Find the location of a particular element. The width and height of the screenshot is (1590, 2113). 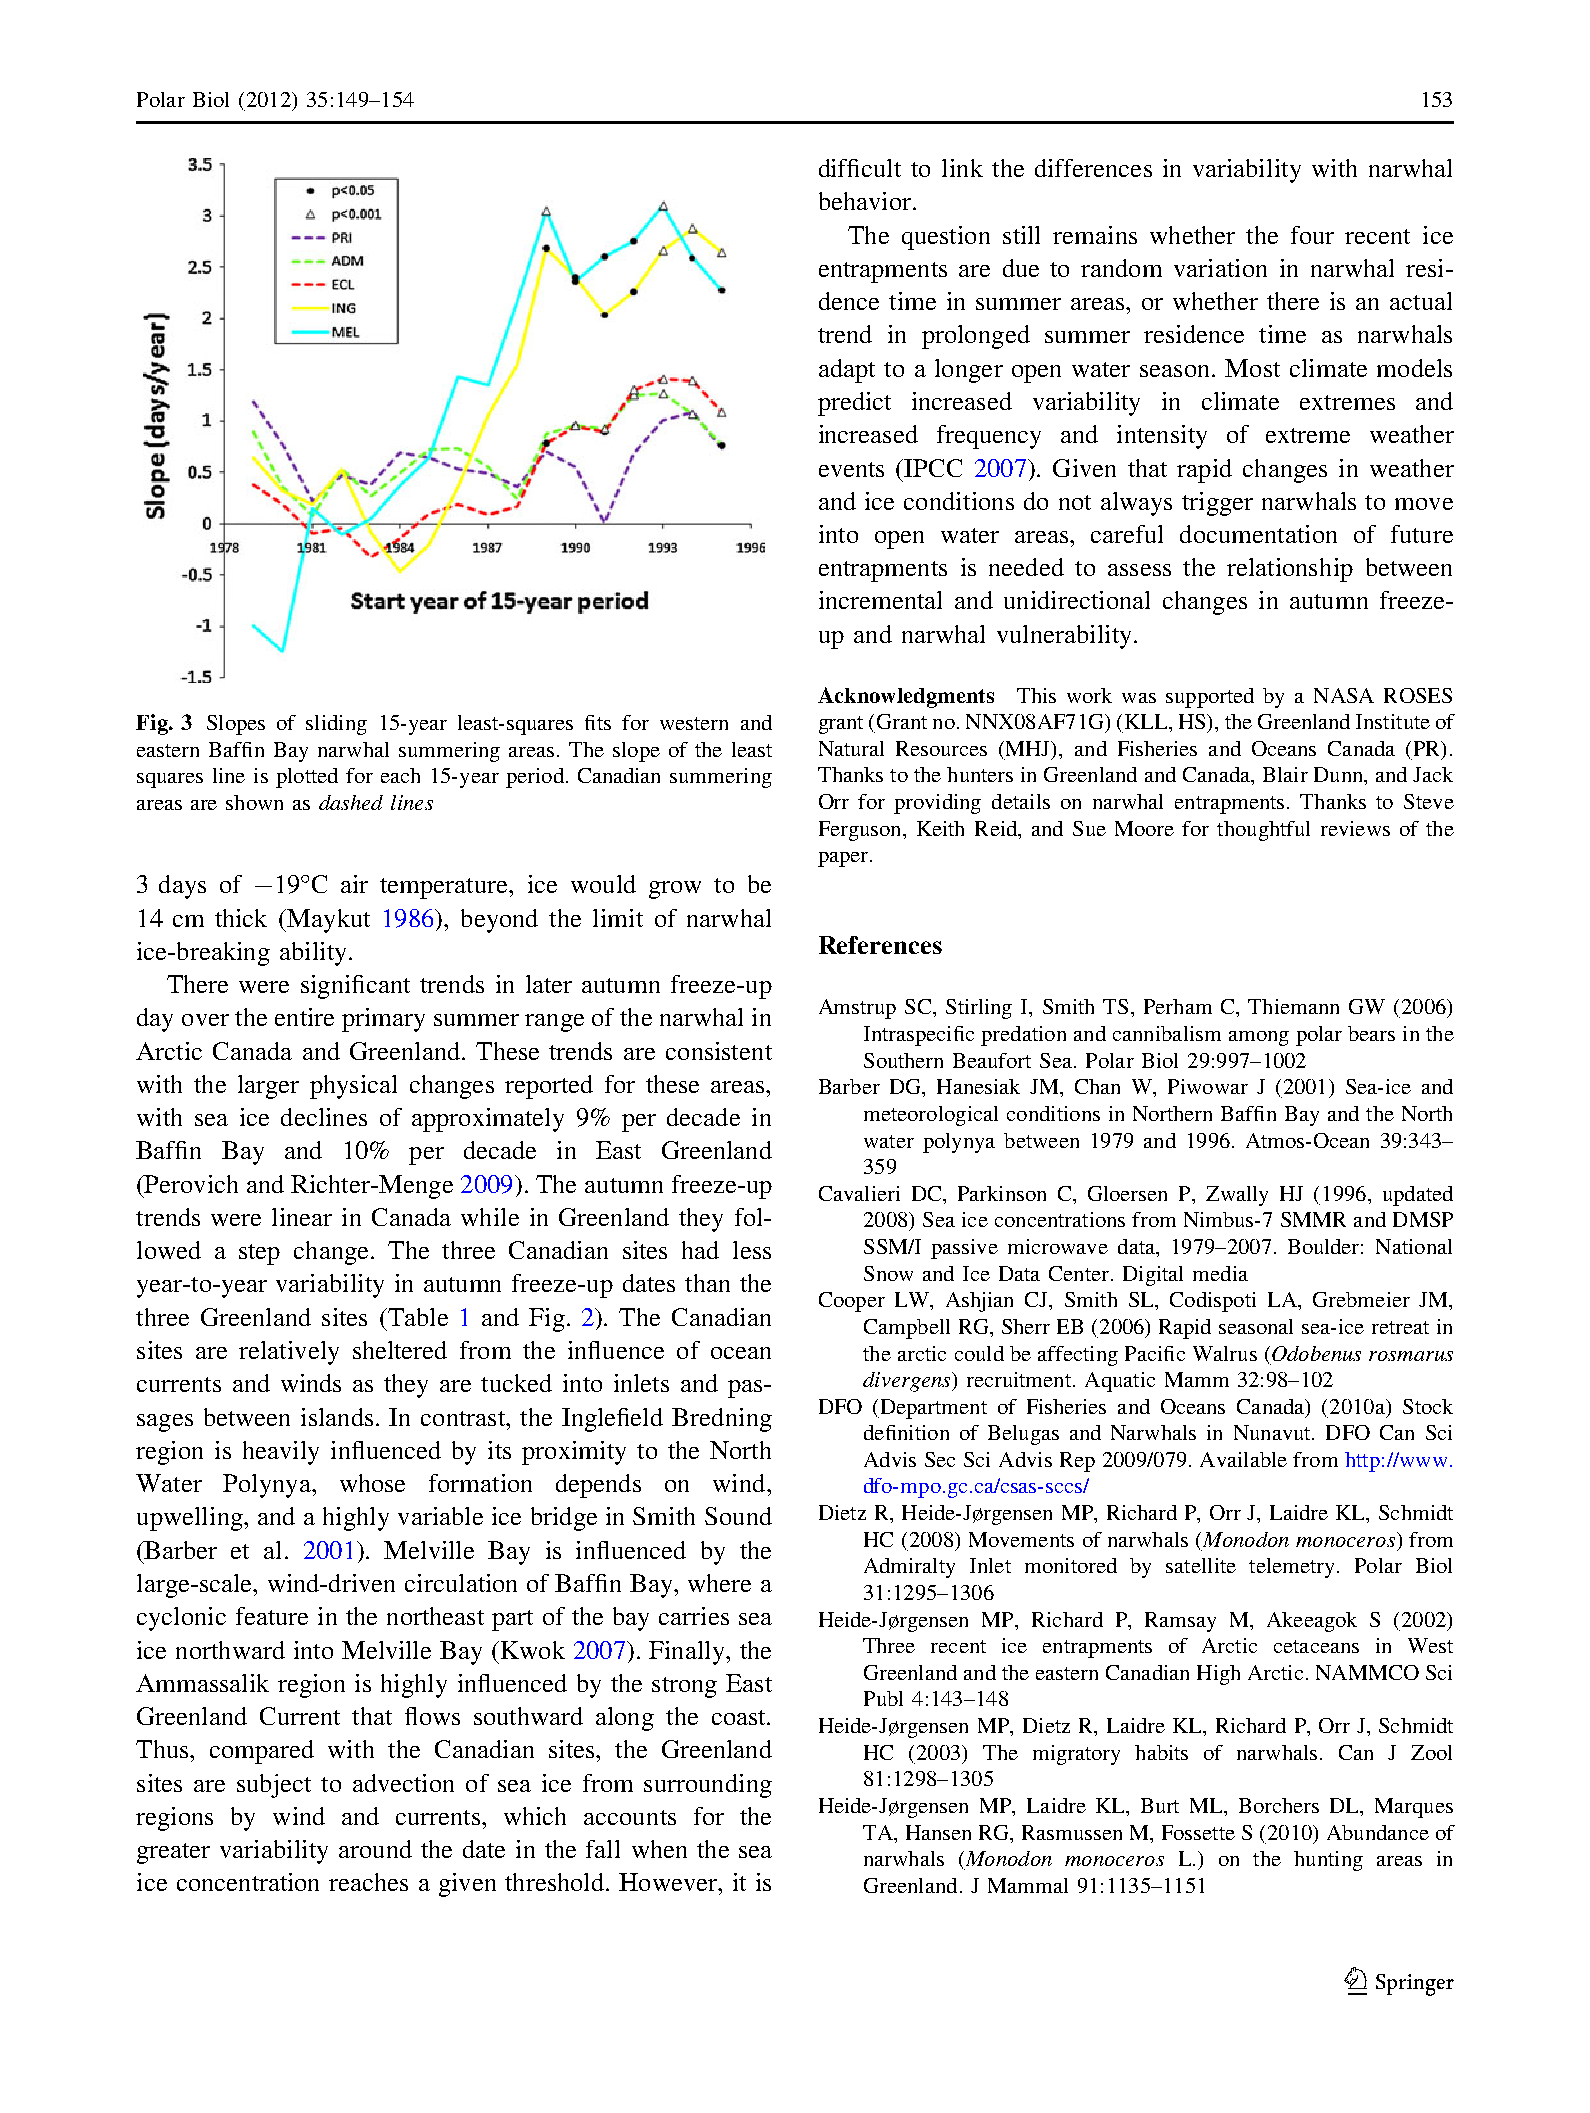

plotted is located at coordinates (307, 778).
